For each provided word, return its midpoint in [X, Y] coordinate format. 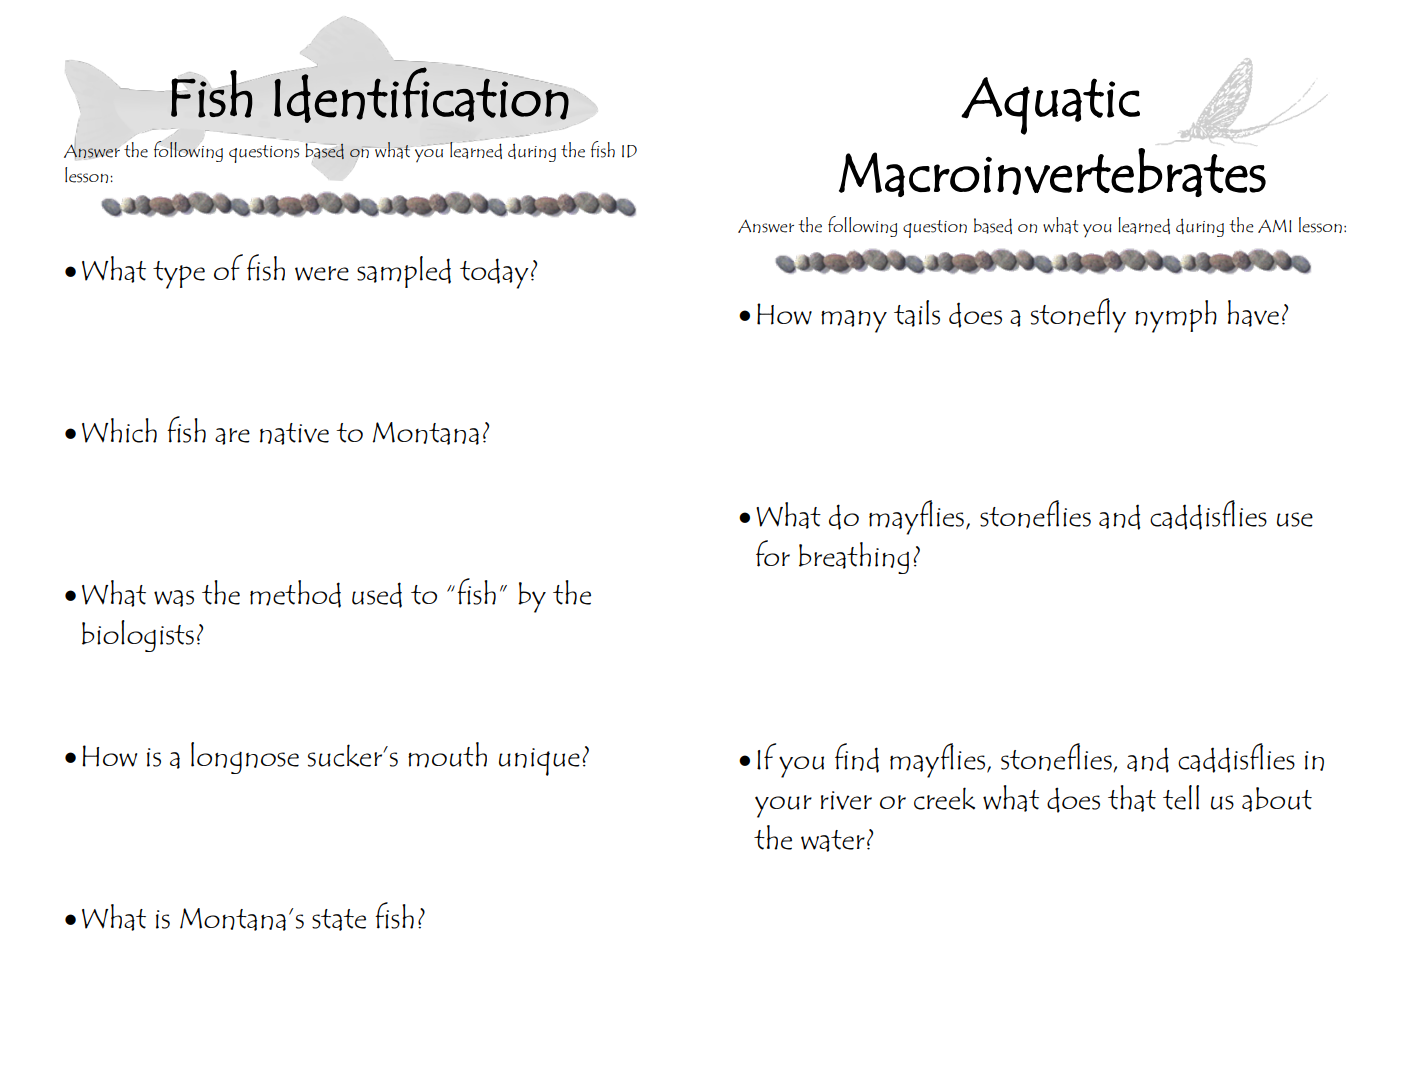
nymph [1176, 316]
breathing [854, 558]
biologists [138, 636]
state [339, 920]
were [322, 273]
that [1132, 798]
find [857, 758]
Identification [421, 95]
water [833, 841]
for [773, 553]
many [854, 321]
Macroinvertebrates [1052, 172]
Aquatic [1050, 106]
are [232, 436]
